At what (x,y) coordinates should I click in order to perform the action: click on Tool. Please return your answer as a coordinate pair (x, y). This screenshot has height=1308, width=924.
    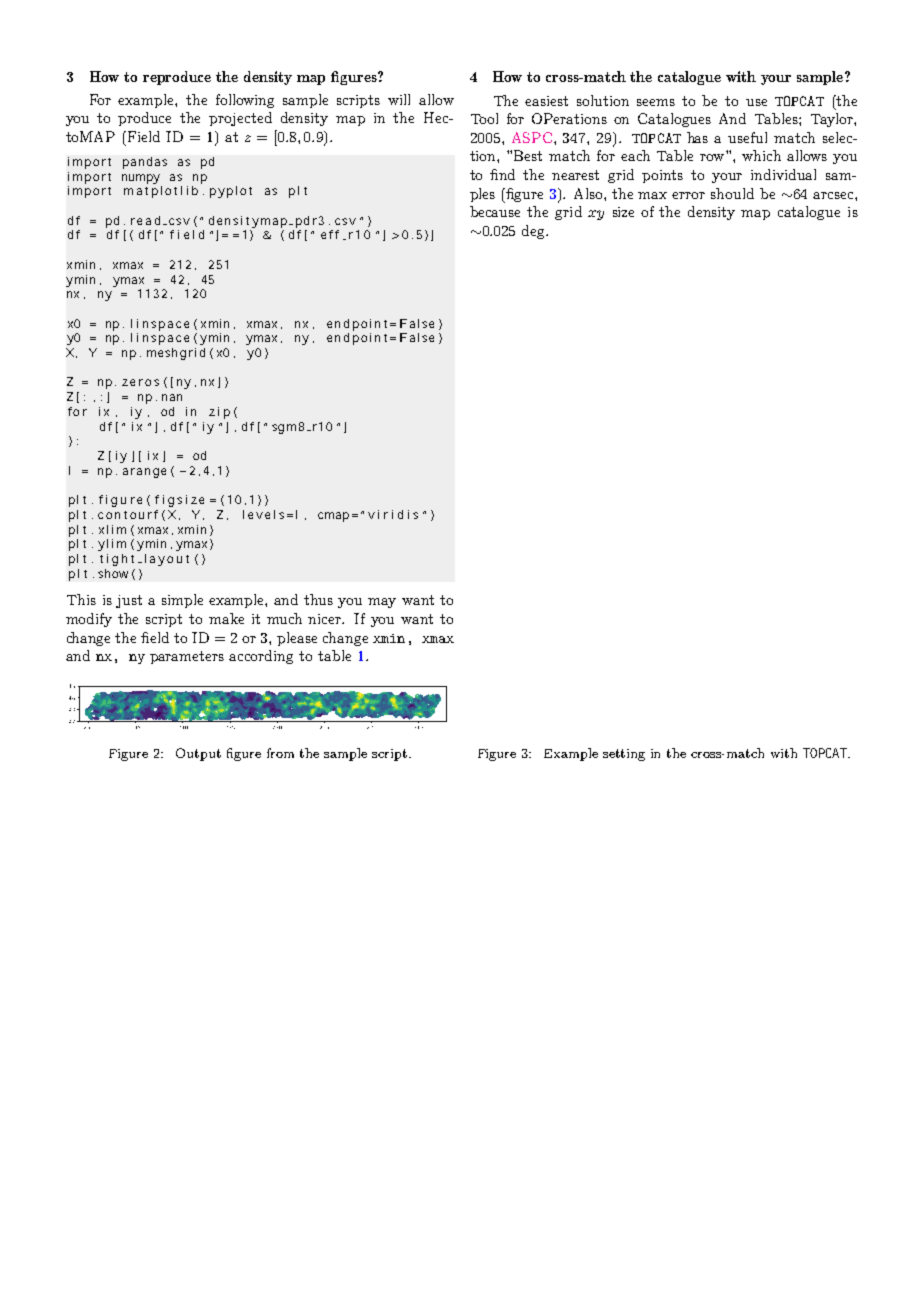
    Looking at the image, I should click on (484, 118).
